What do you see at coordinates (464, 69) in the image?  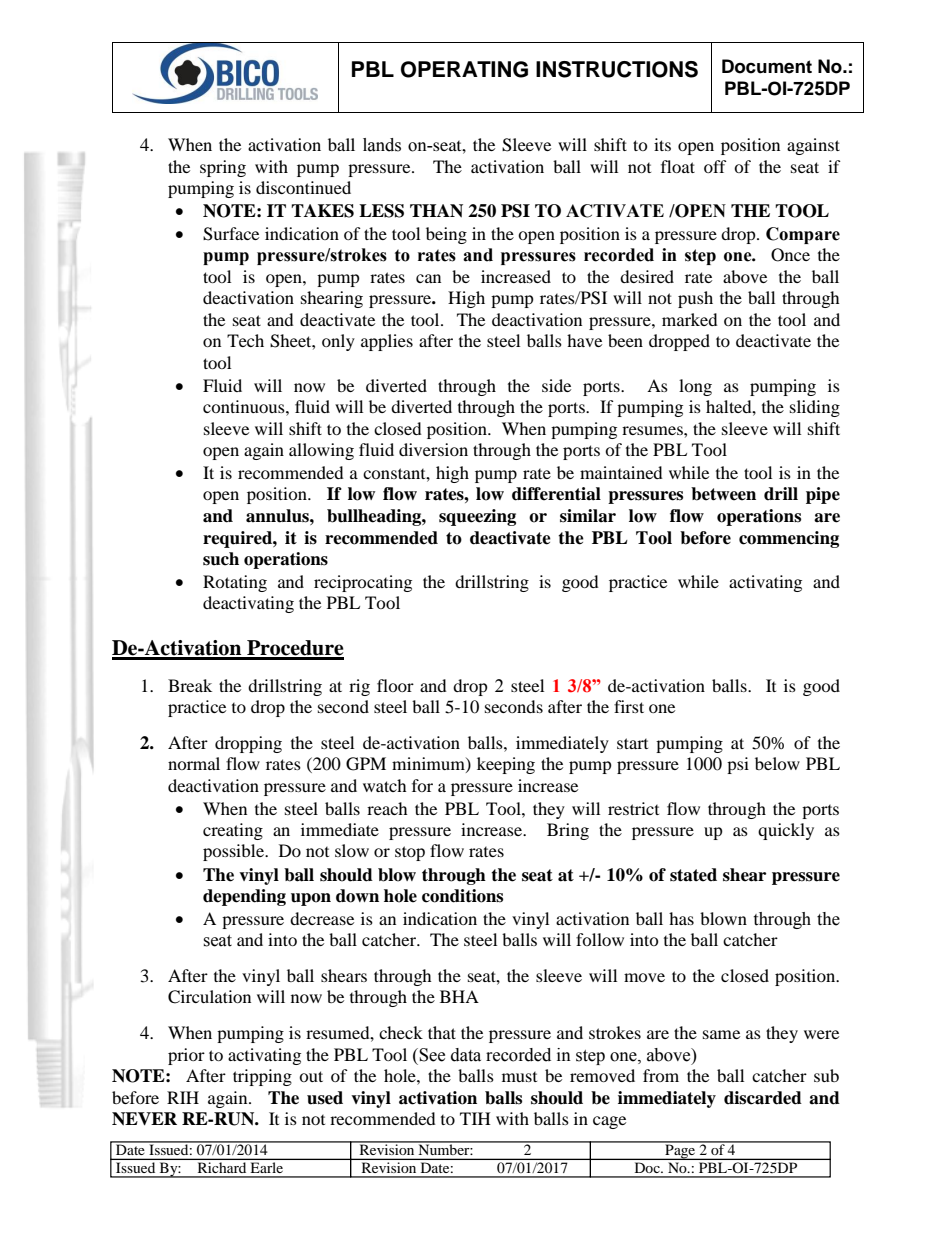 I see `OPERATING` at bounding box center [464, 69].
